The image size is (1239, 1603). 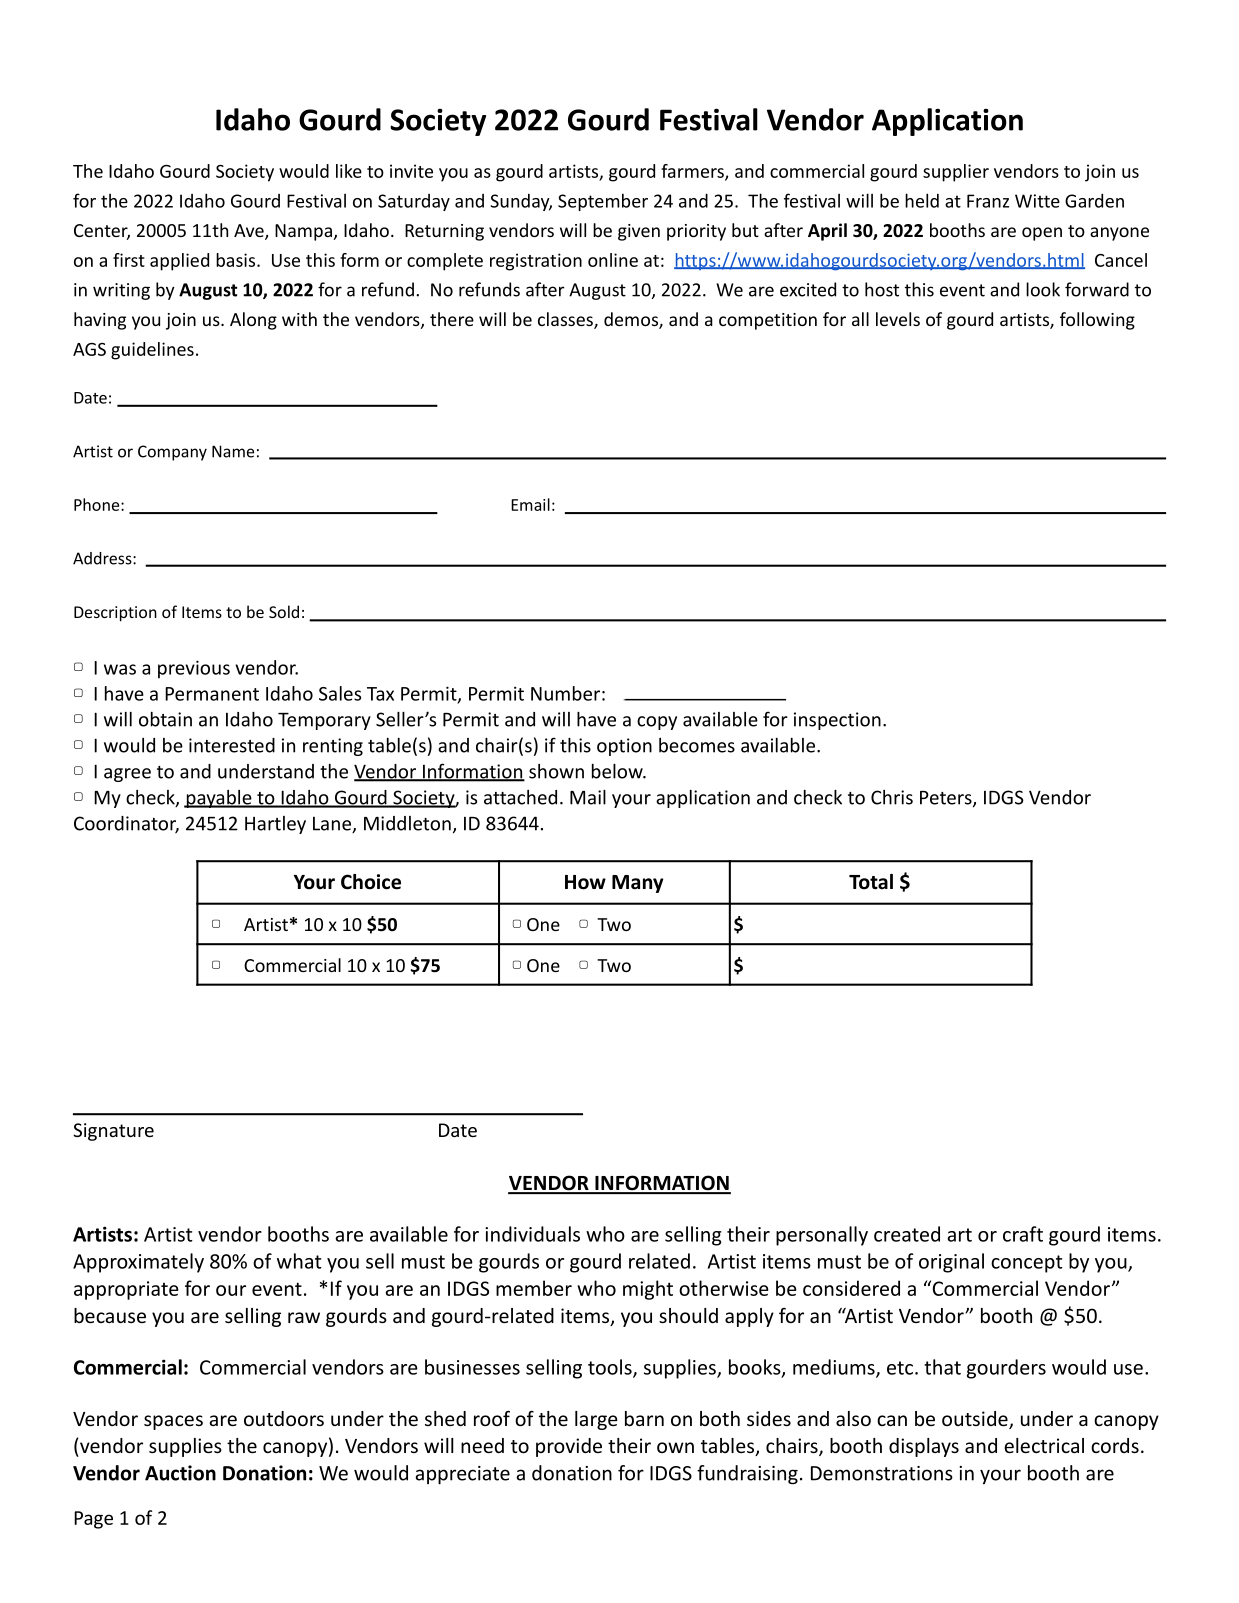 I want to click on Signature, so click(x=113, y=1132).
